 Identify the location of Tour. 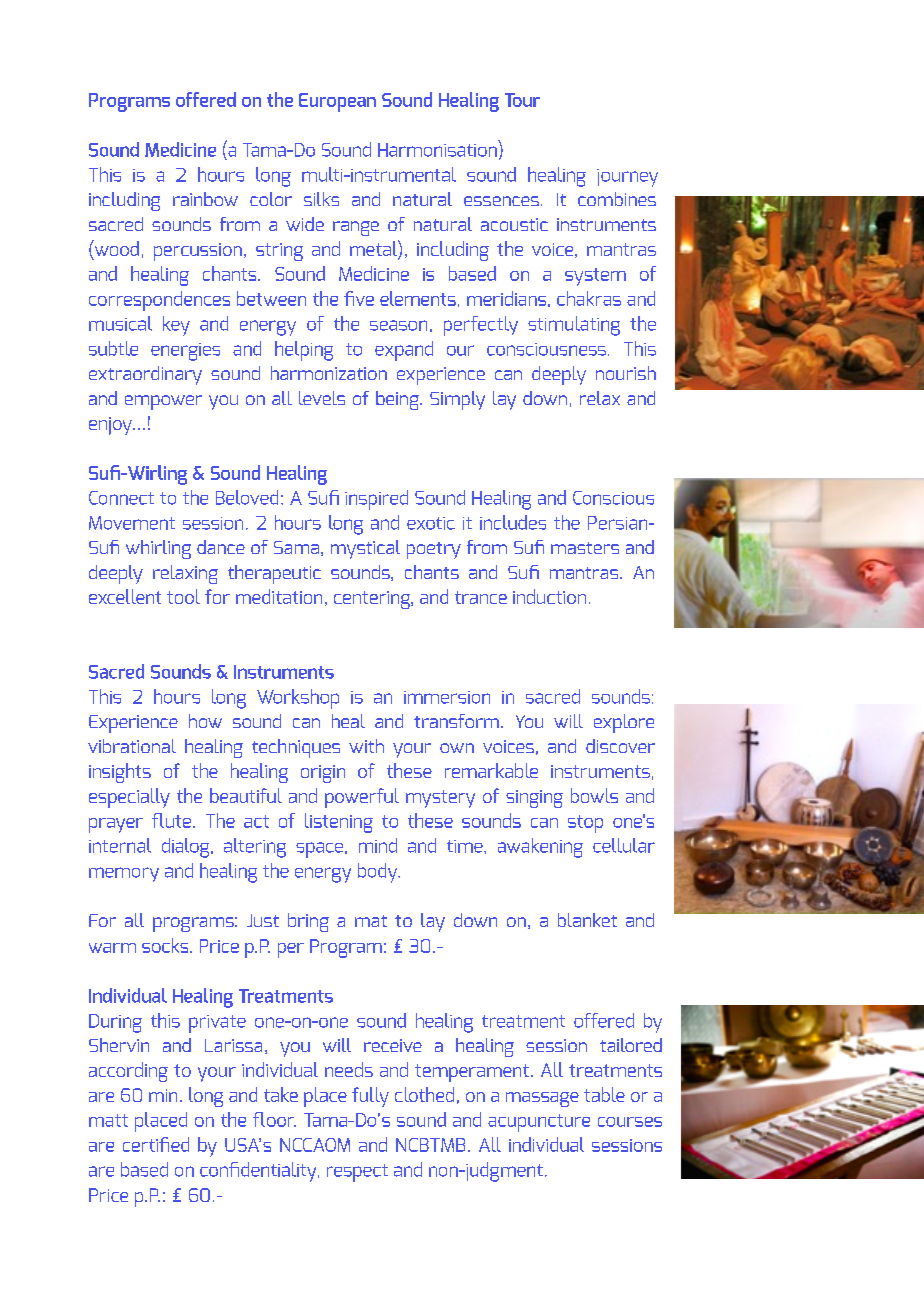
(522, 100).
